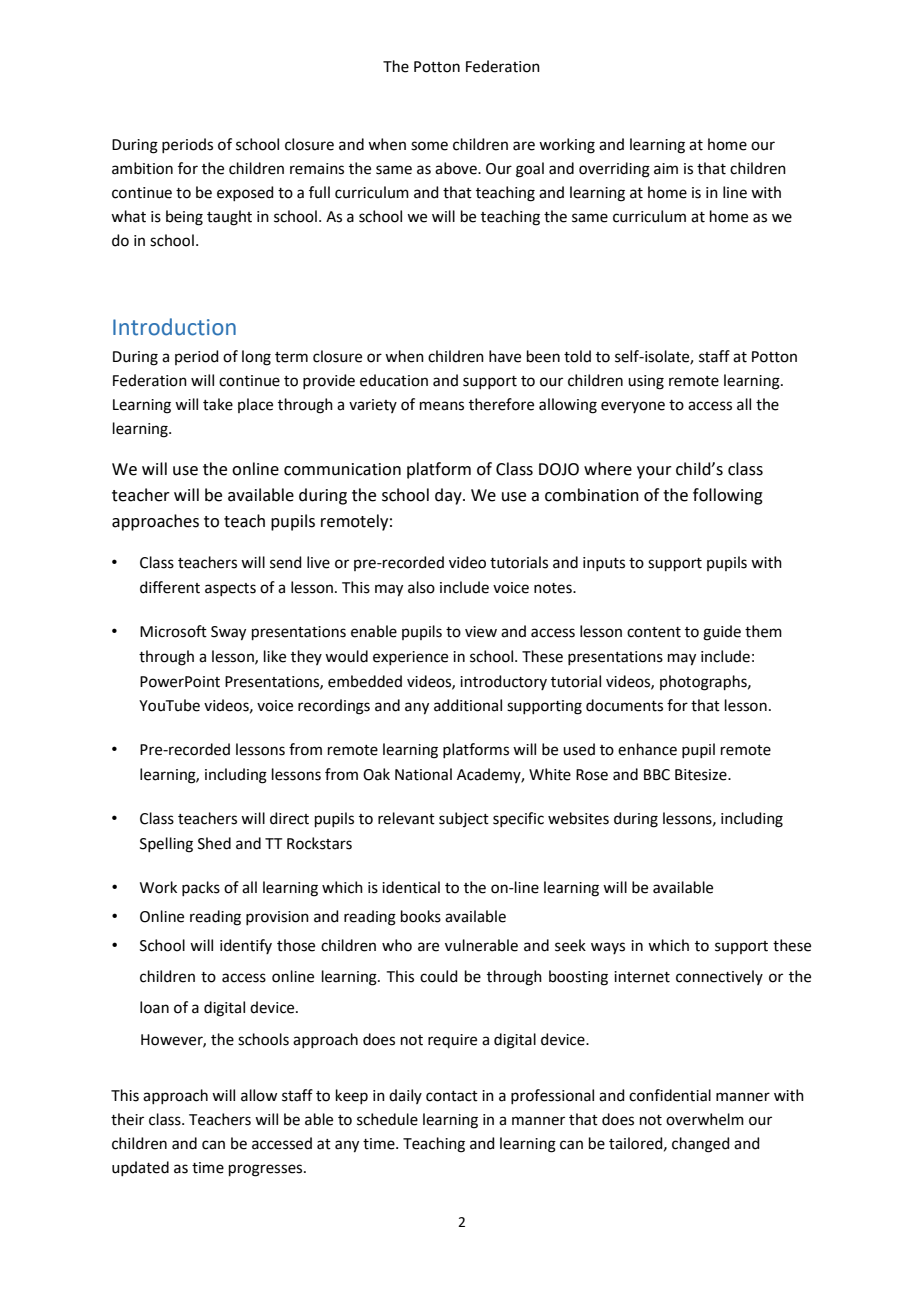  I want to click on everyone, so click(633, 407).
